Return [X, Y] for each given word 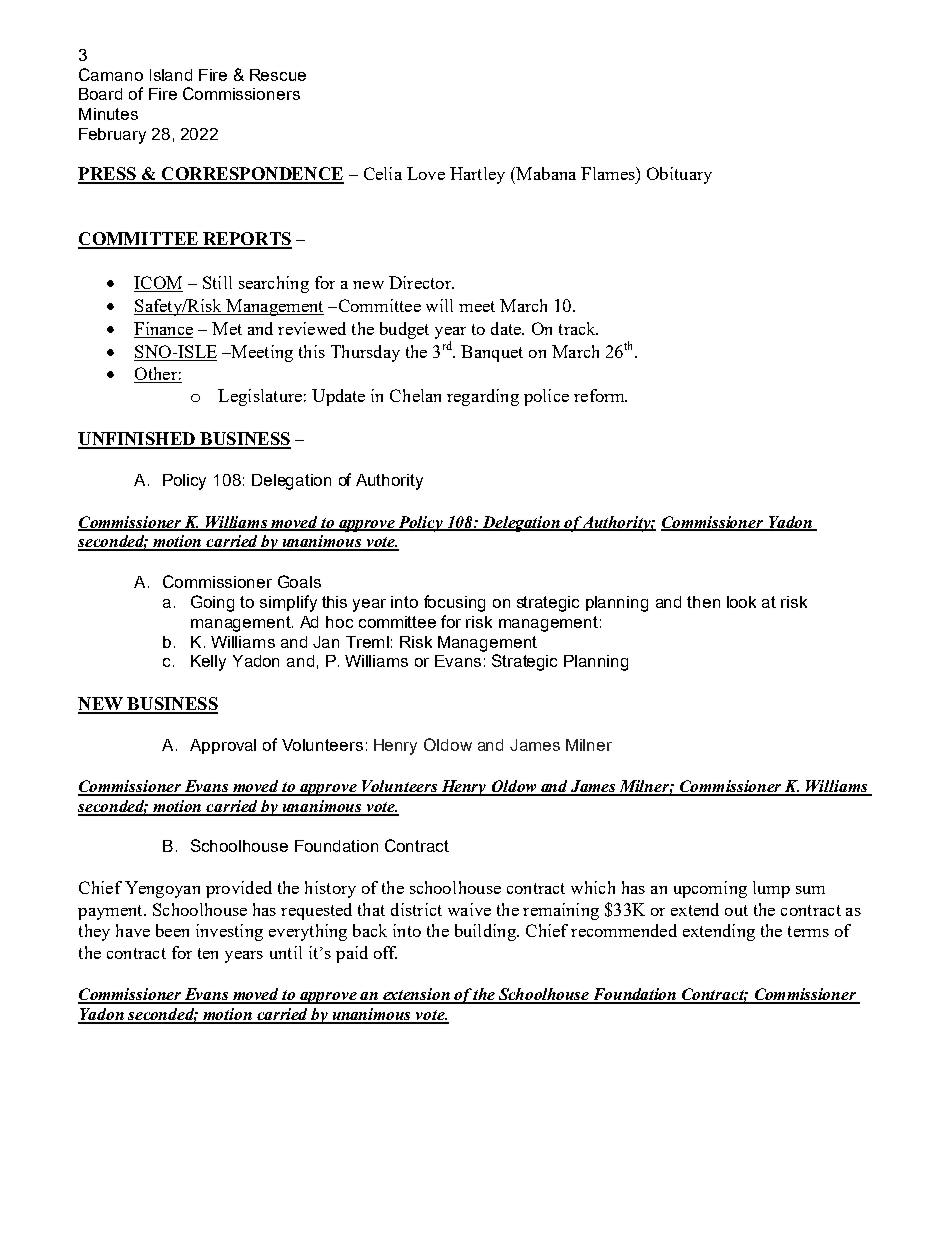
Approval [223, 746]
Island [171, 75]
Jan [326, 642]
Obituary [679, 175]
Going [212, 603]
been [172, 930]
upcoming [710, 889]
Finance [163, 328]
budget [404, 330]
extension [416, 995]
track [578, 328]
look [741, 602]
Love [426, 173]
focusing [454, 603]
